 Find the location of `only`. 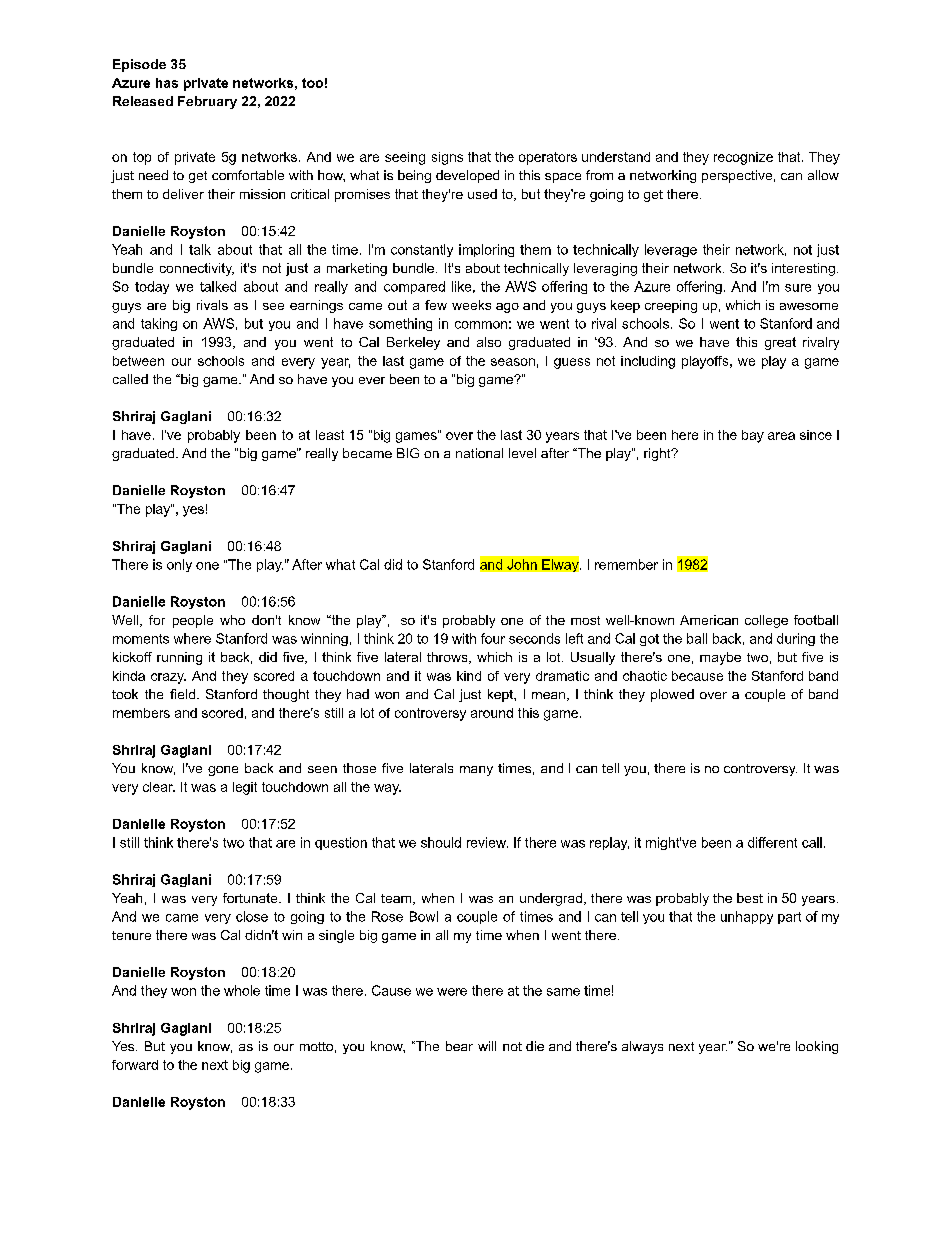

only is located at coordinates (179, 565).
